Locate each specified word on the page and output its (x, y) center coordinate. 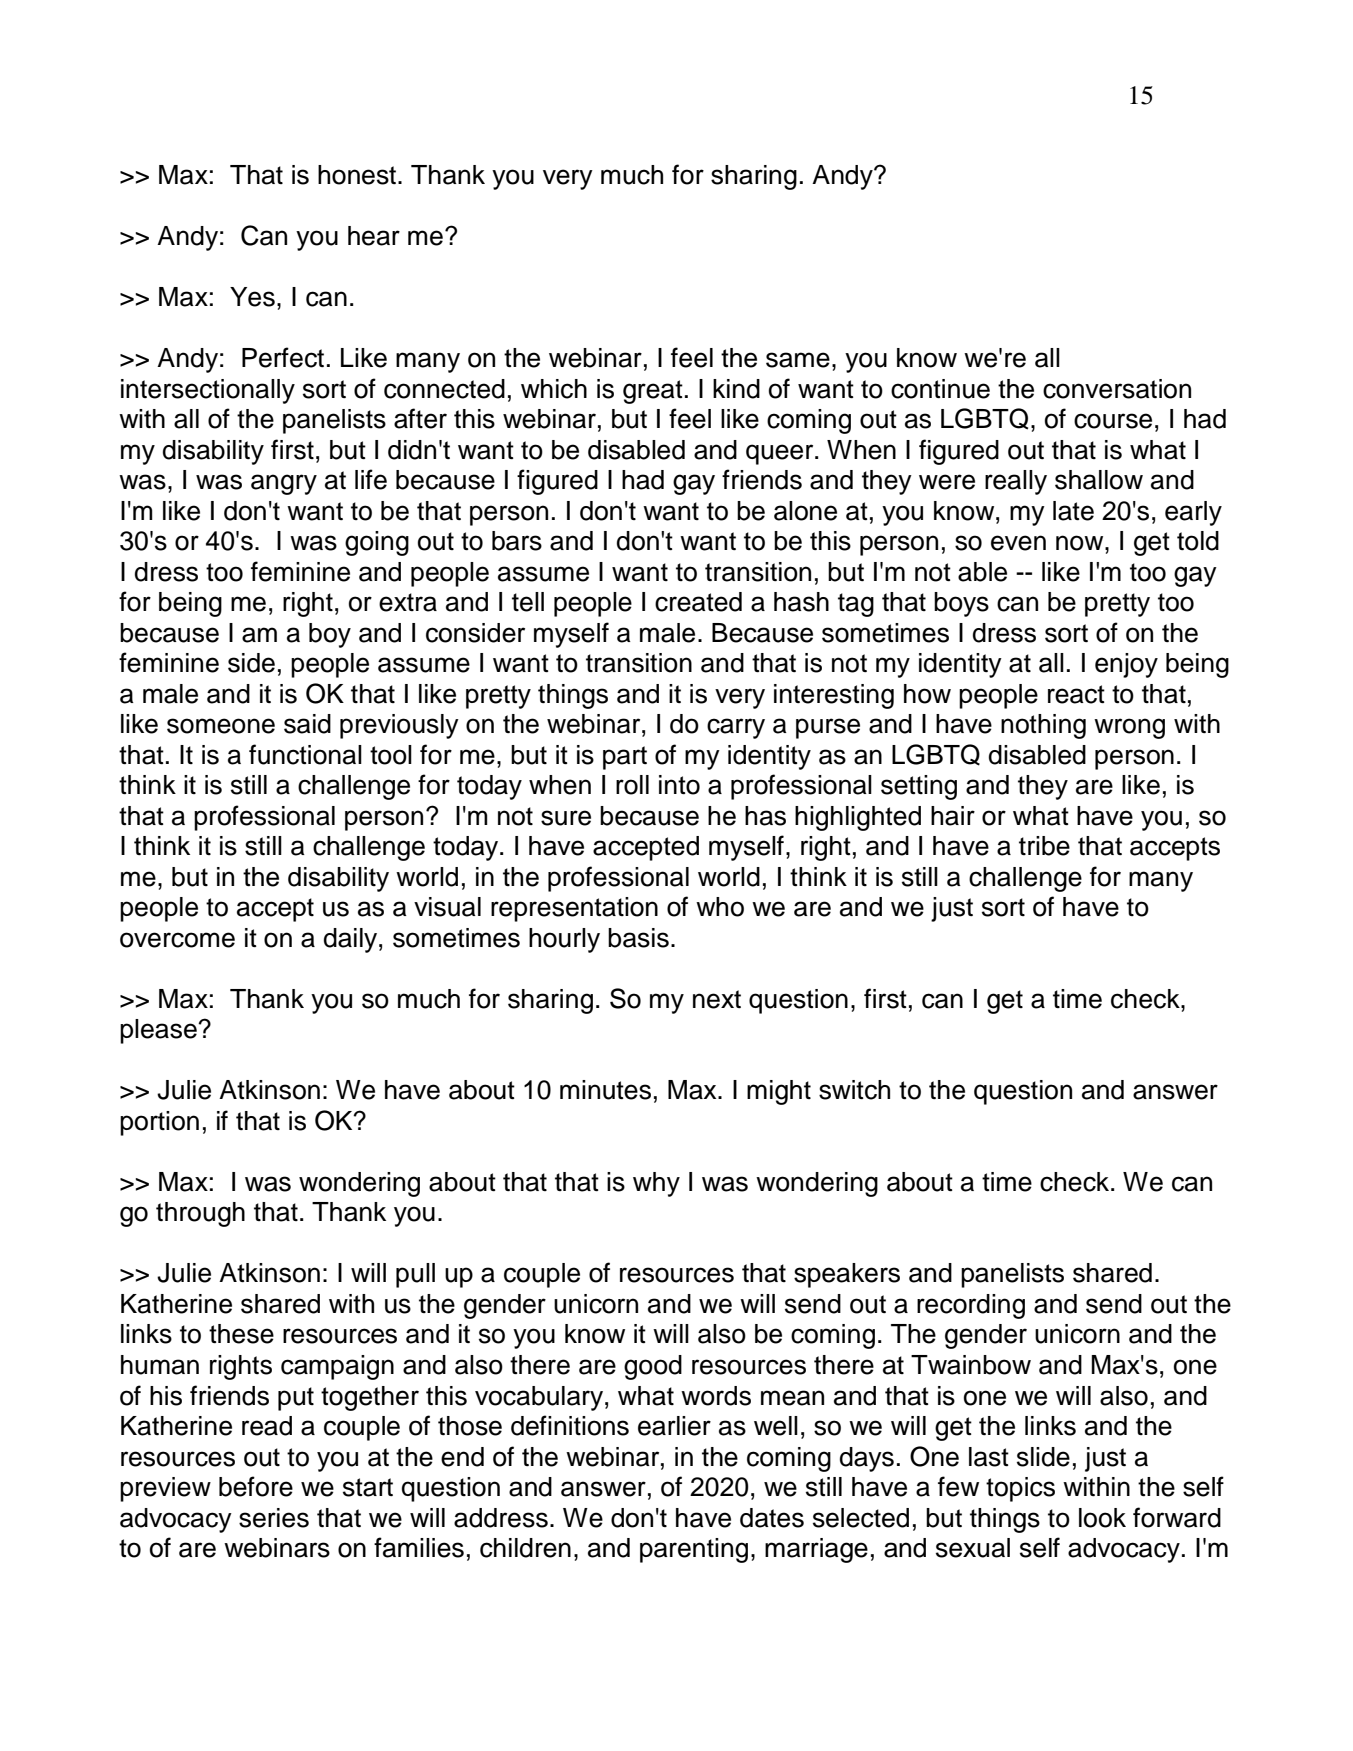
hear (374, 236)
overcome (177, 940)
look (1102, 1518)
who (720, 907)
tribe (1044, 846)
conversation (1117, 389)
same (798, 360)
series (274, 1518)
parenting (694, 1550)
